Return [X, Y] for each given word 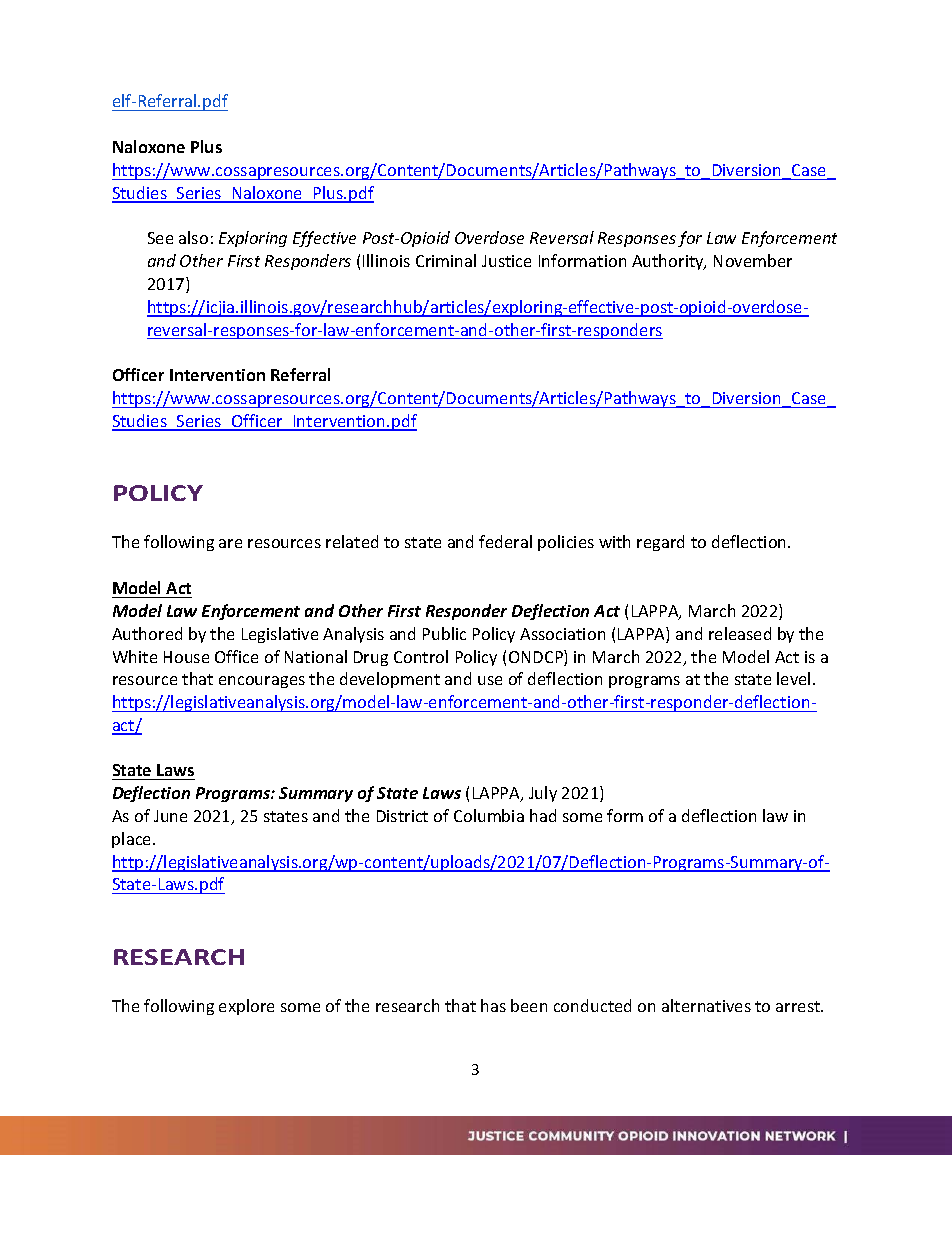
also [193, 237]
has [493, 1005]
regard [660, 543]
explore [246, 1007]
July [543, 794]
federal [505, 541]
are [230, 543]
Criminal [446, 260]
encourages [262, 682]
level [793, 678]
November [753, 260]
